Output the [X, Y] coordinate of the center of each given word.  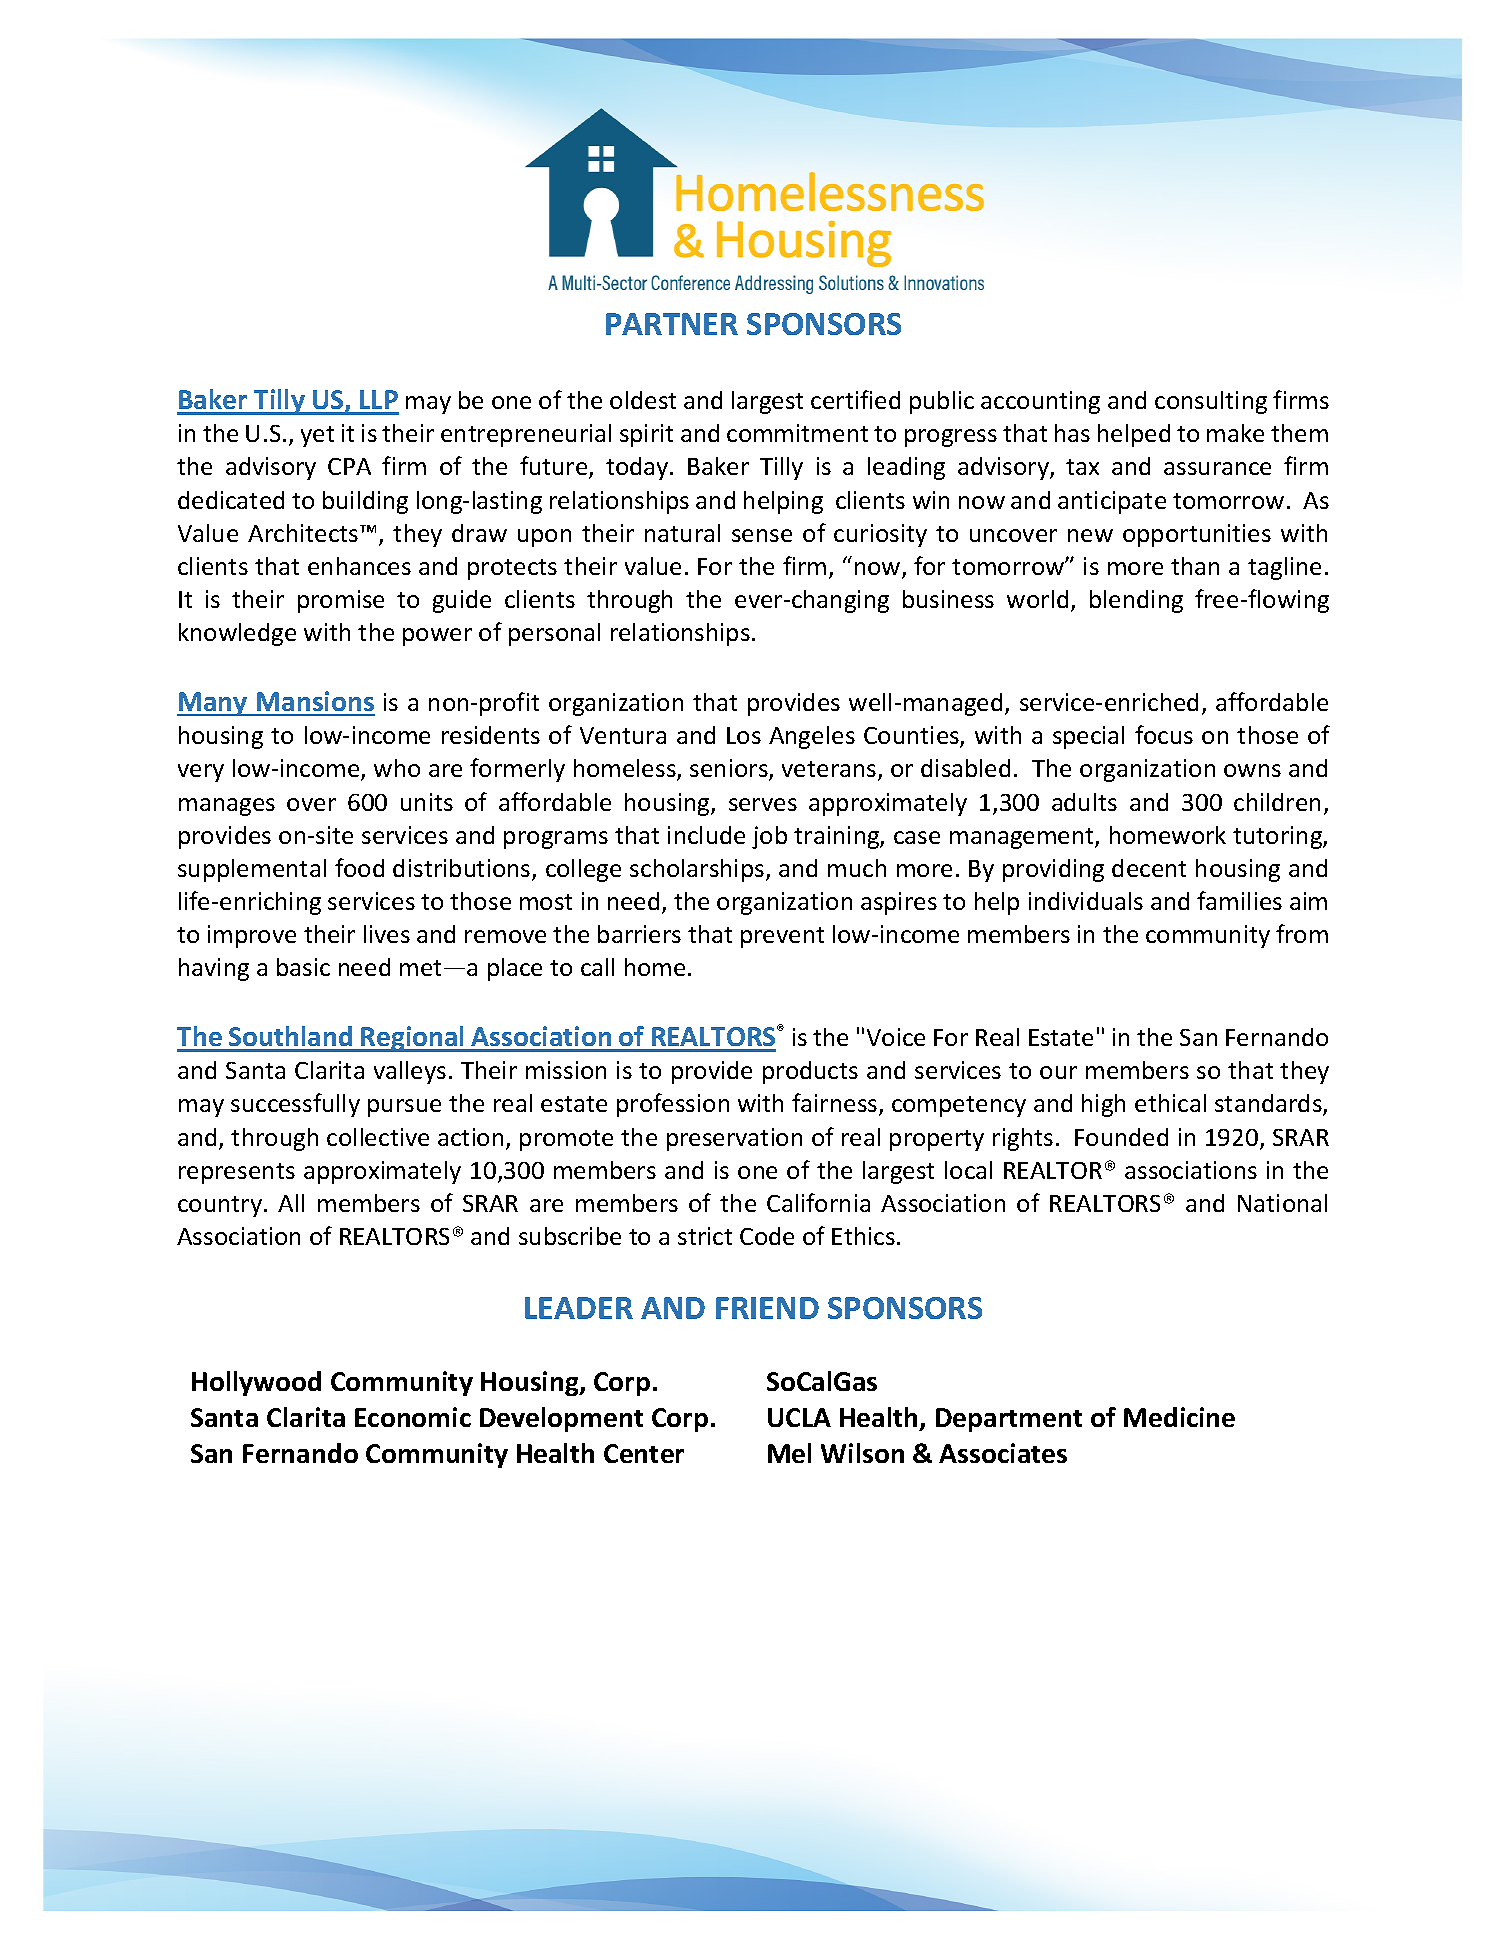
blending [1136, 601]
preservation [734, 1139]
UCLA [799, 1417]
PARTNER [672, 324]
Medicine [1179, 1417]
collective [378, 1137]
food [359, 867]
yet [317, 436]
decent [1149, 868]
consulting [1211, 402]
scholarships [697, 870]
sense [762, 535]
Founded [1121, 1137]
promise [341, 601]
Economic [413, 1417]
